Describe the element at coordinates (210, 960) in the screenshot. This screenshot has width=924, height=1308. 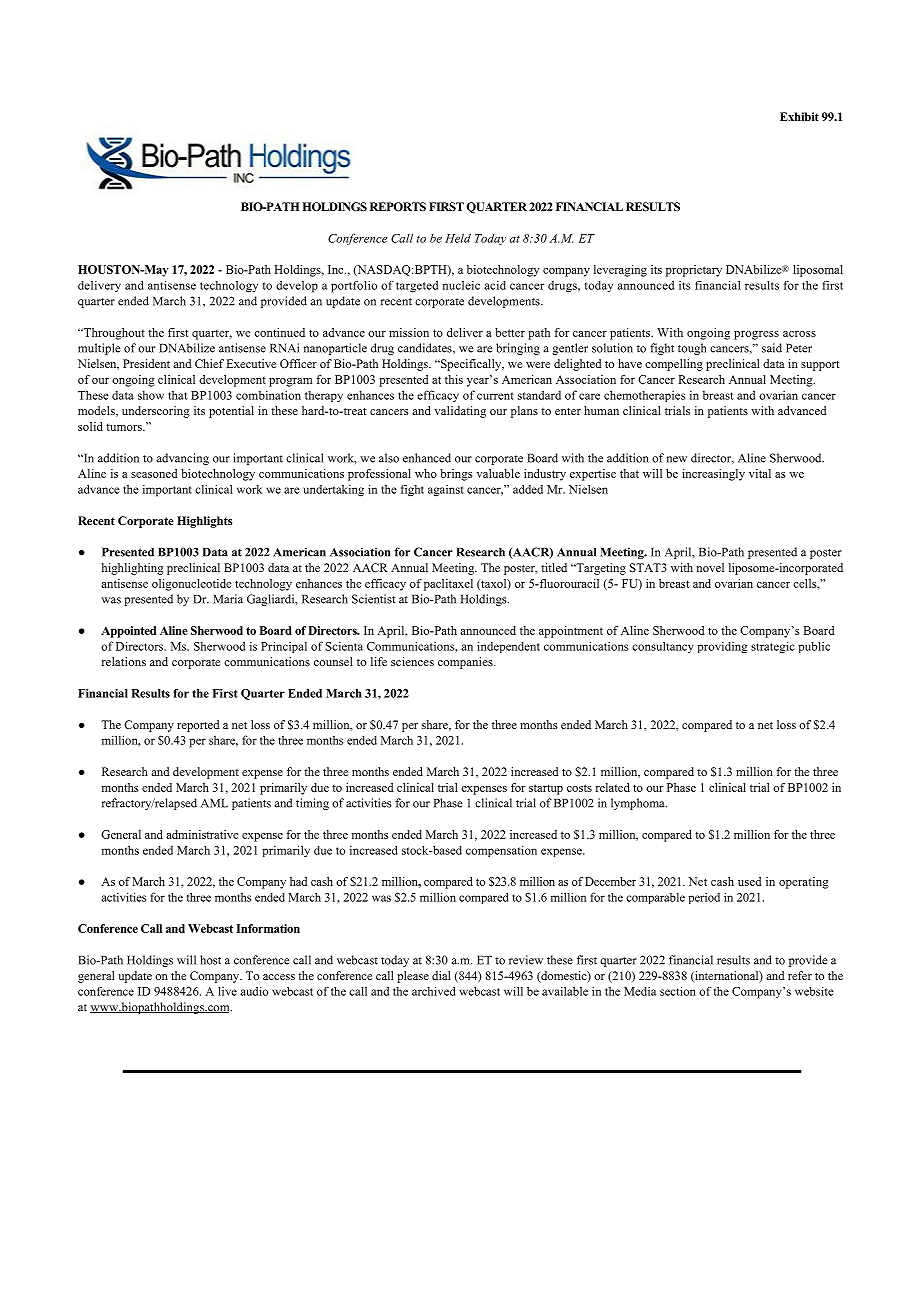
I see `host` at that location.
